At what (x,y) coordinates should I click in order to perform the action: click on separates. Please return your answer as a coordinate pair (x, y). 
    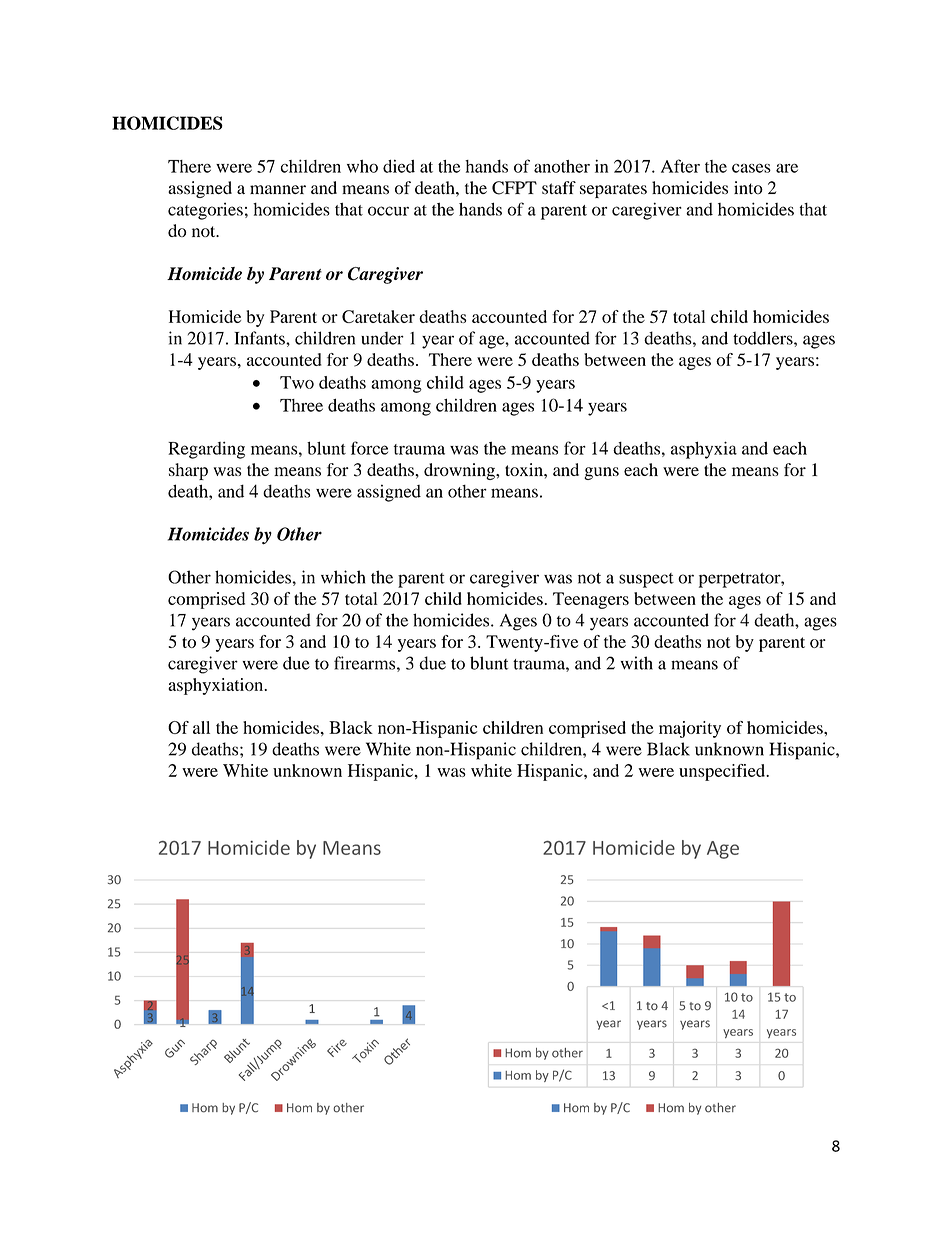
    Looking at the image, I should click on (613, 190).
